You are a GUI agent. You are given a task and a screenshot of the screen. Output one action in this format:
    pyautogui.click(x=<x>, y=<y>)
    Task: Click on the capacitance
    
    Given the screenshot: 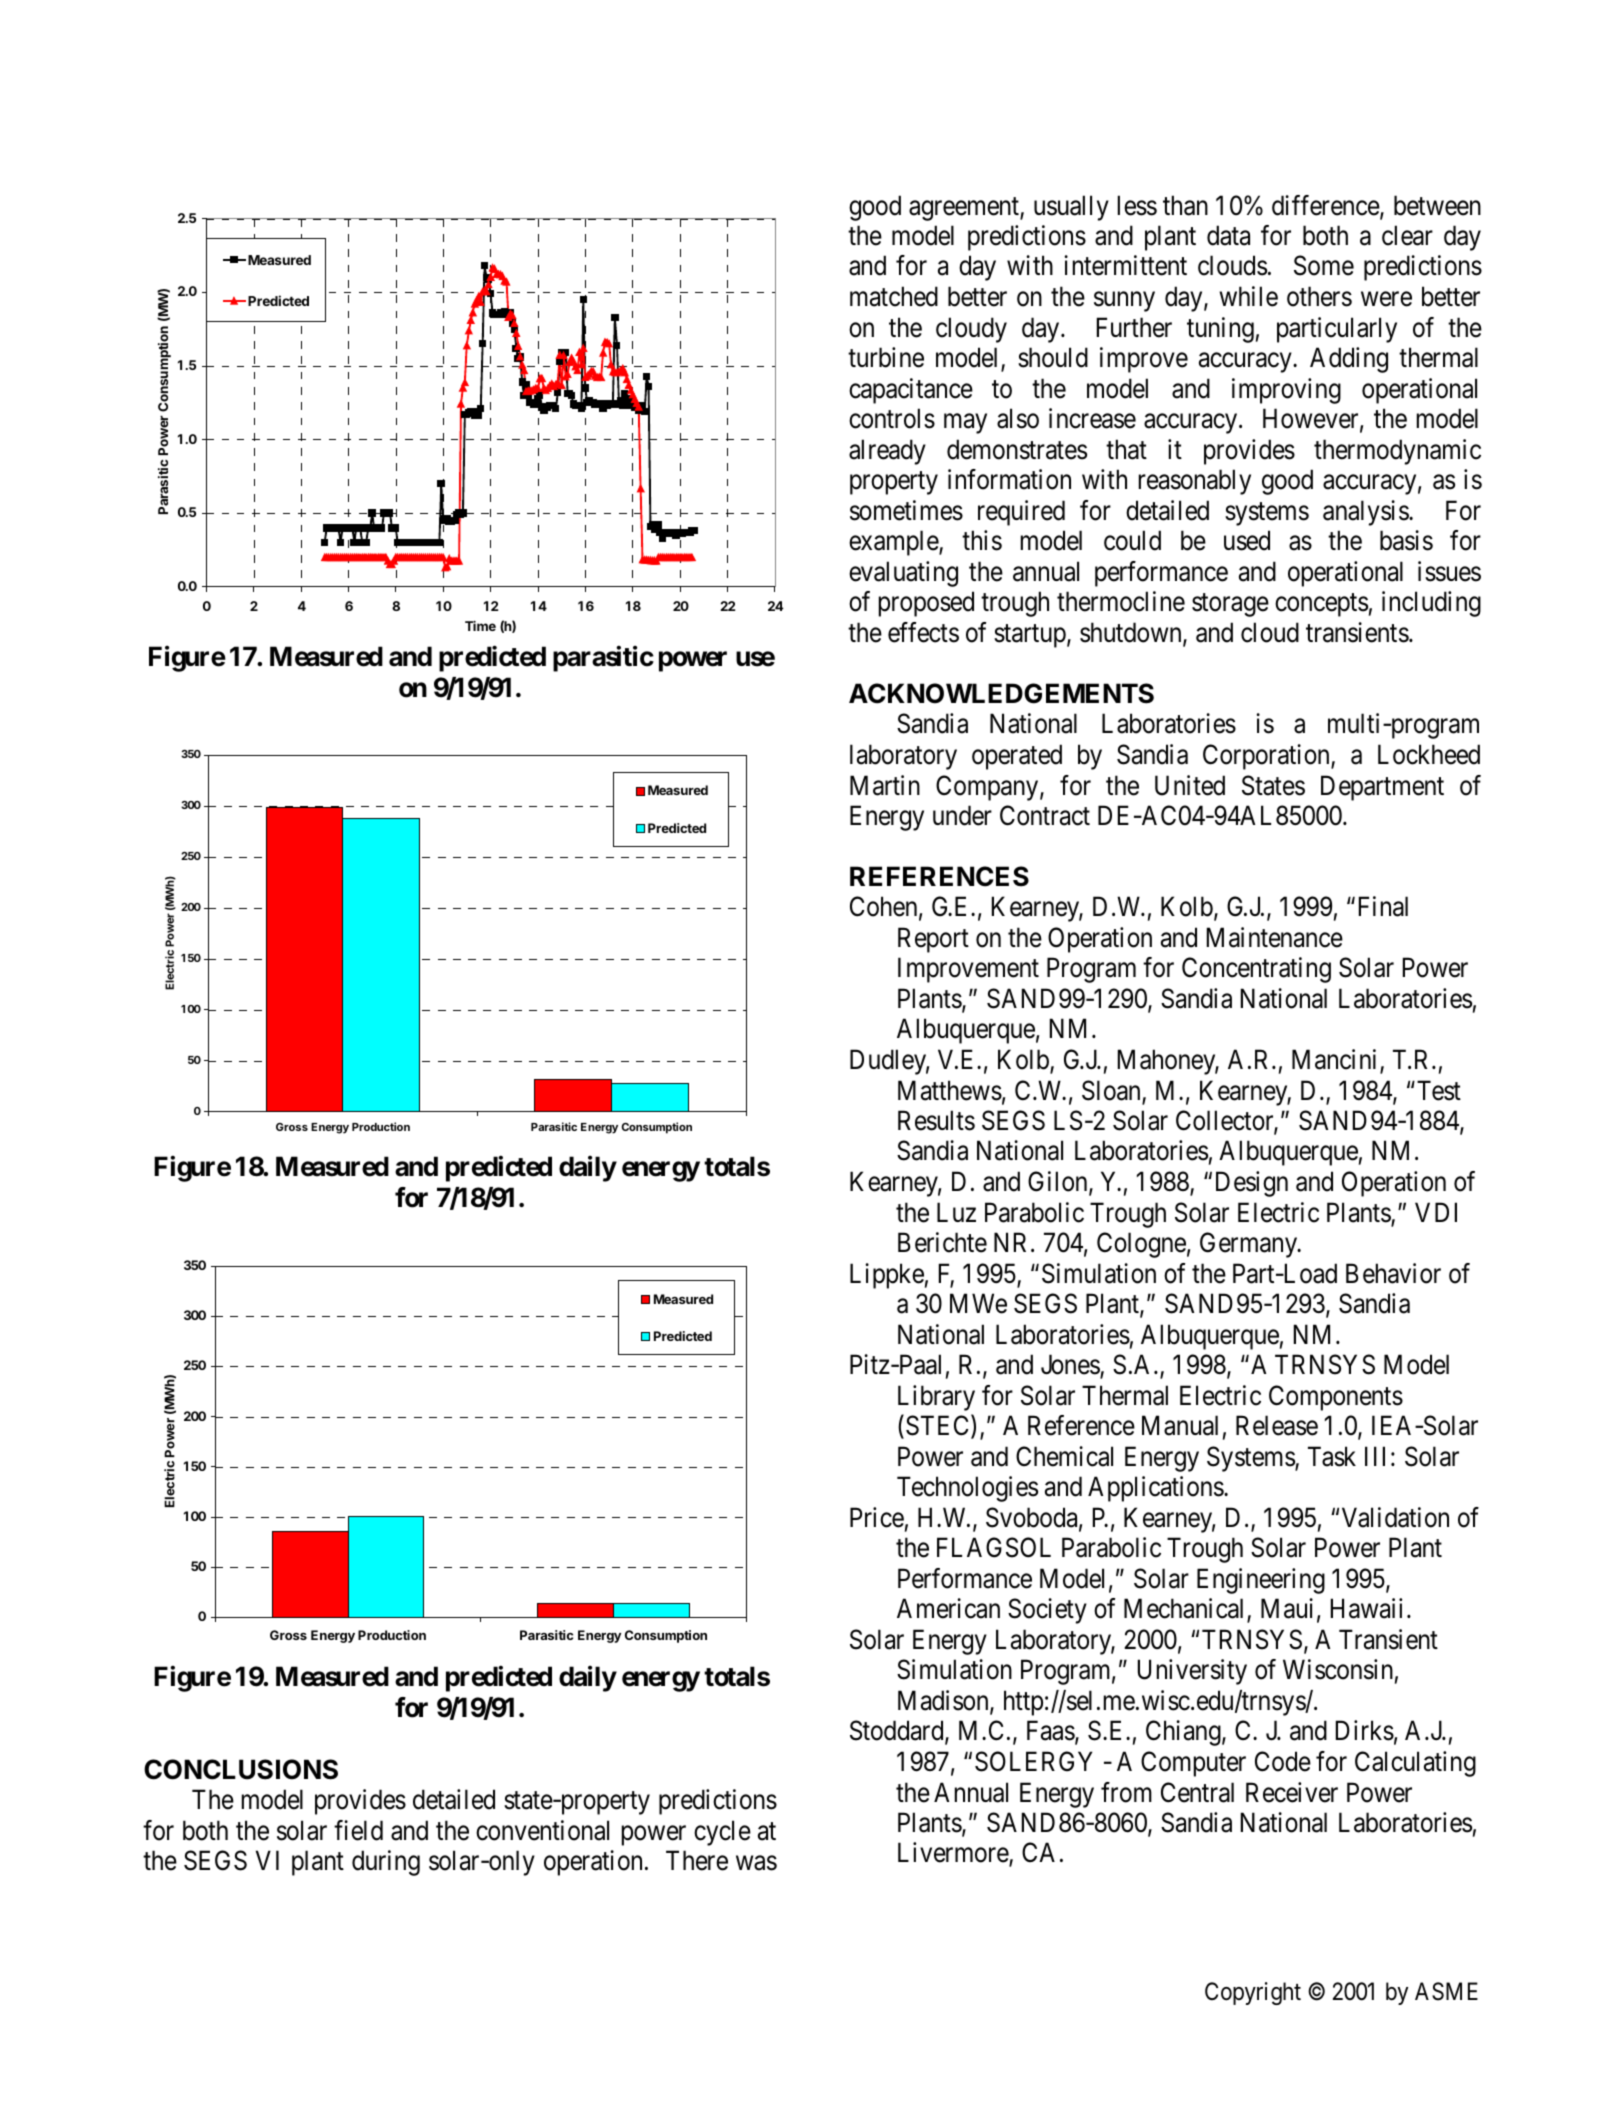 What is the action you would take?
    pyautogui.click(x=911, y=391)
